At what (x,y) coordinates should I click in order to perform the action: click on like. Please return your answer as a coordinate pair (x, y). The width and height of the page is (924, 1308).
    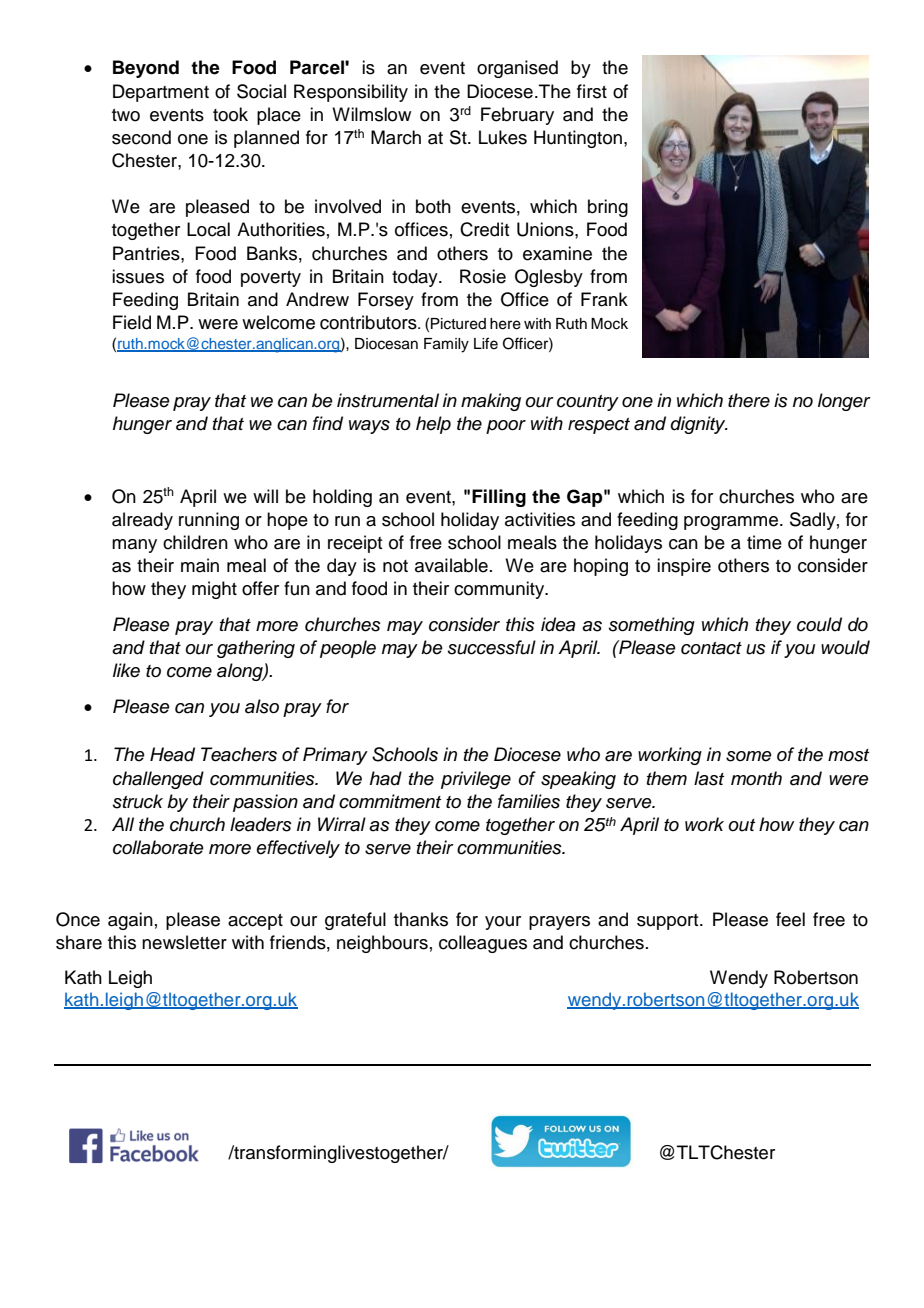
    Looking at the image, I should click on (126, 670).
